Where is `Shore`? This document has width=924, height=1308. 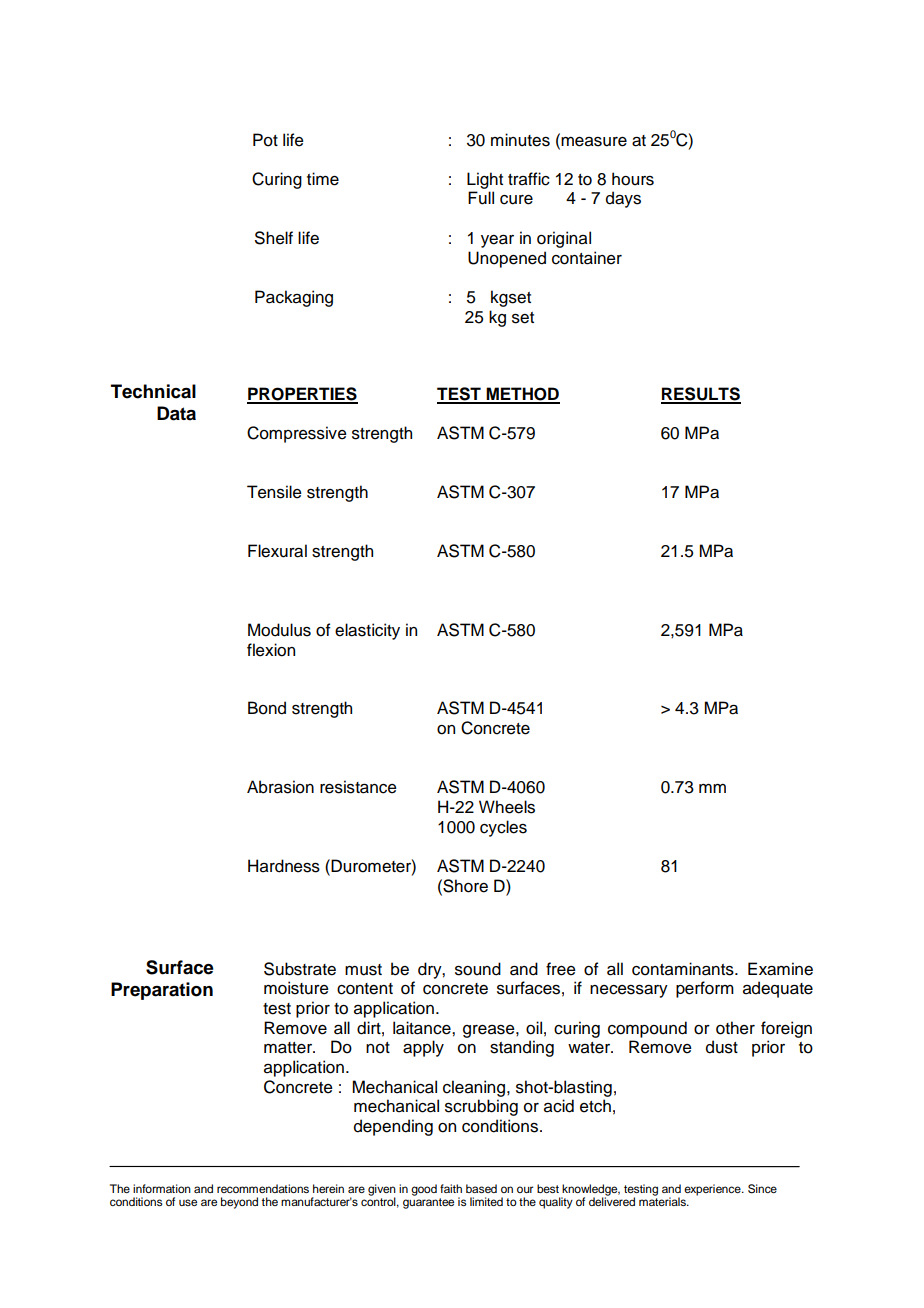
Shore is located at coordinates (464, 886).
